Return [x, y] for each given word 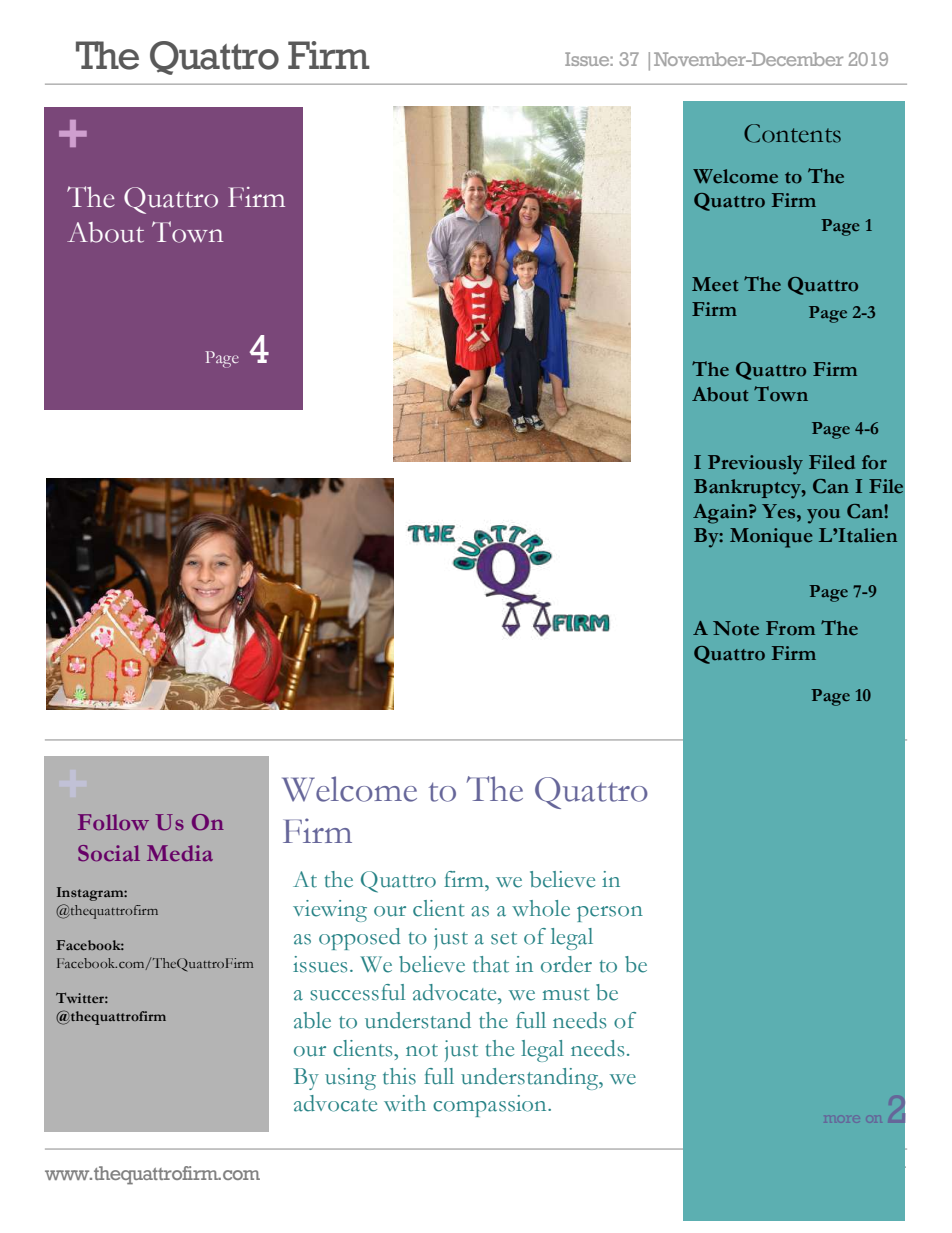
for [874, 462]
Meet [715, 284]
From [790, 628]
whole [541, 908]
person [610, 914]
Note [736, 628]
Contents [792, 133]
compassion [491, 1106]
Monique [771, 538]
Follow [113, 822]
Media [180, 853]
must [566, 994]
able [312, 1020]
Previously [755, 465]
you [823, 516]
